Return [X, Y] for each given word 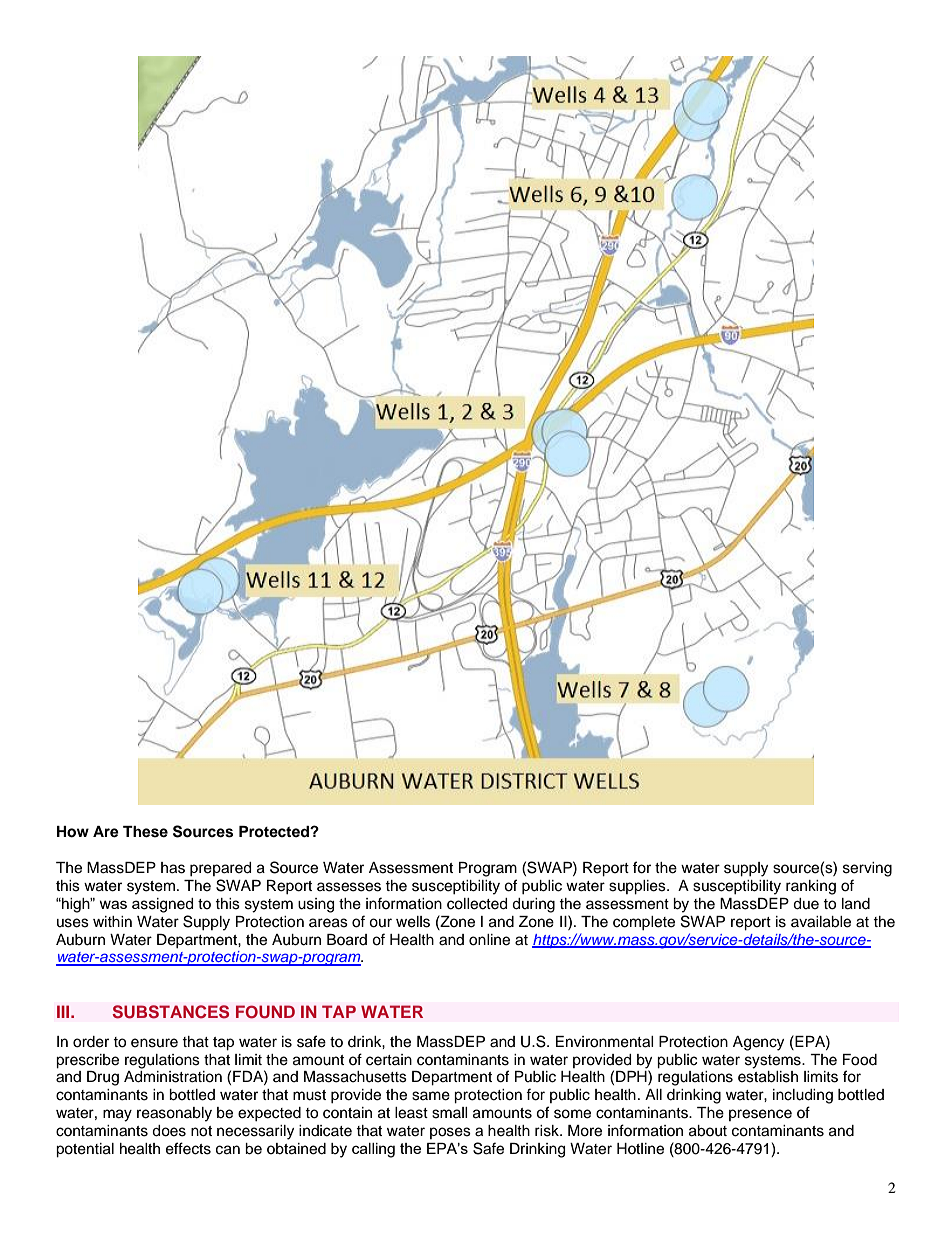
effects [188, 1148]
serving [867, 869]
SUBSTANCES [170, 1012]
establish [768, 1077]
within [112, 921]
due [806, 904]
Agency [758, 1043]
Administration [173, 1077]
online [489, 940]
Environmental [605, 1042]
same [431, 1096]
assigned [162, 905]
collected [477, 904]
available [821, 922]
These [145, 832]
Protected [275, 831]
